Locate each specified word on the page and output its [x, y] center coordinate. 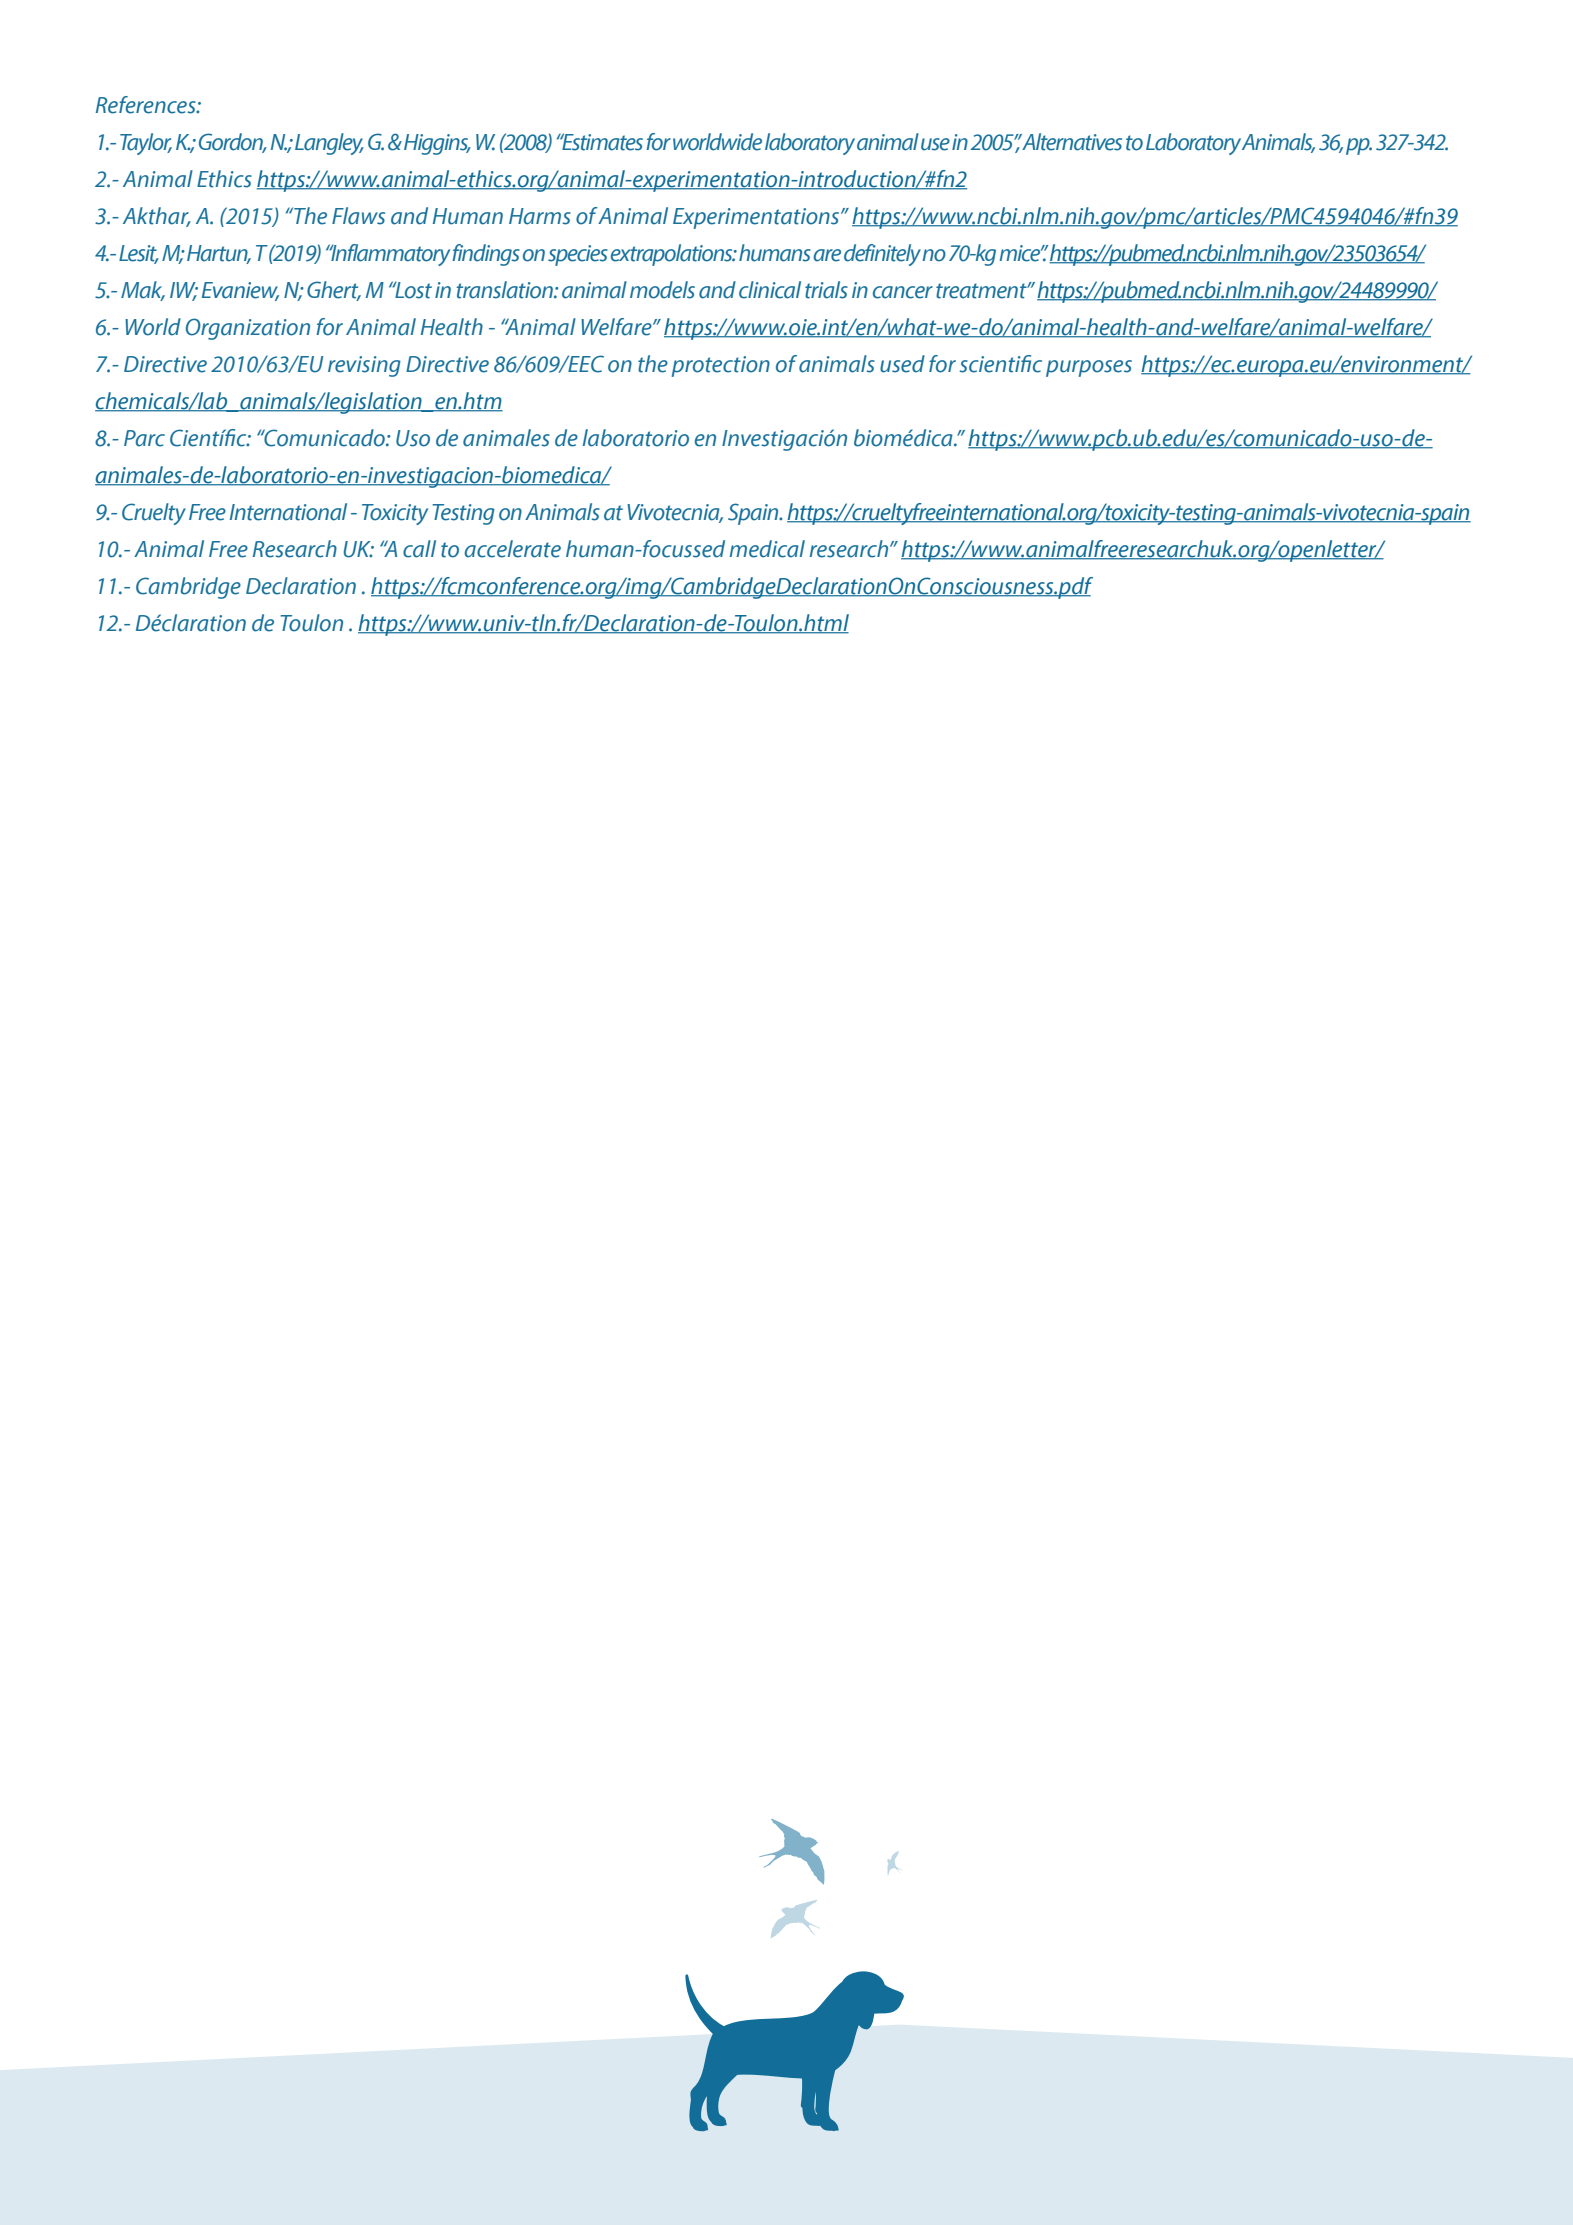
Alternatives [1072, 142]
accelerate [512, 549]
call [419, 549]
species [578, 255]
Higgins [437, 144]
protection [721, 366]
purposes [1089, 368]
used [902, 364]
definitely [882, 255]
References [147, 105]
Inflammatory [389, 255]
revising [364, 366]
